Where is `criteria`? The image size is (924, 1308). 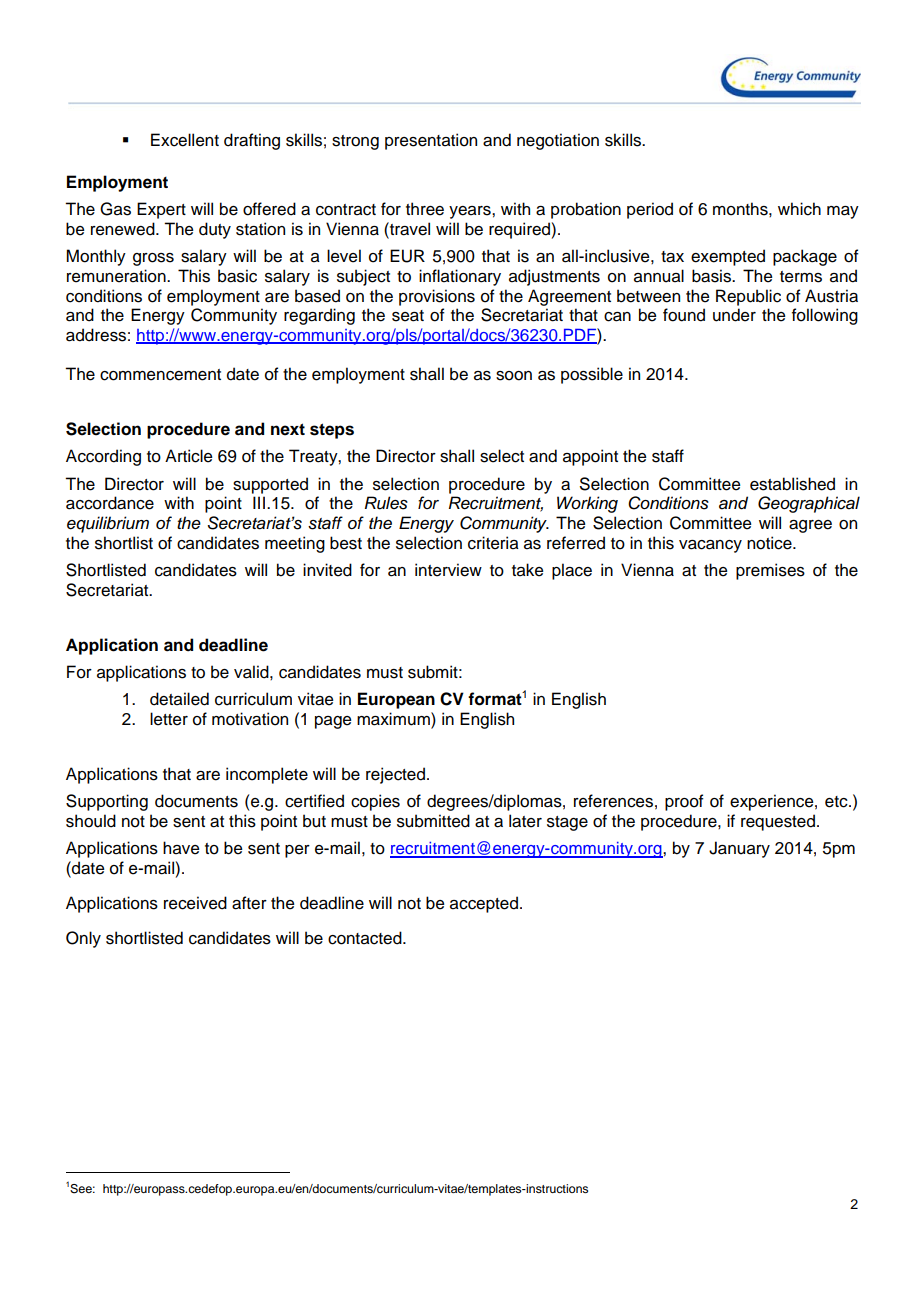
criteria is located at coordinates (493, 543).
